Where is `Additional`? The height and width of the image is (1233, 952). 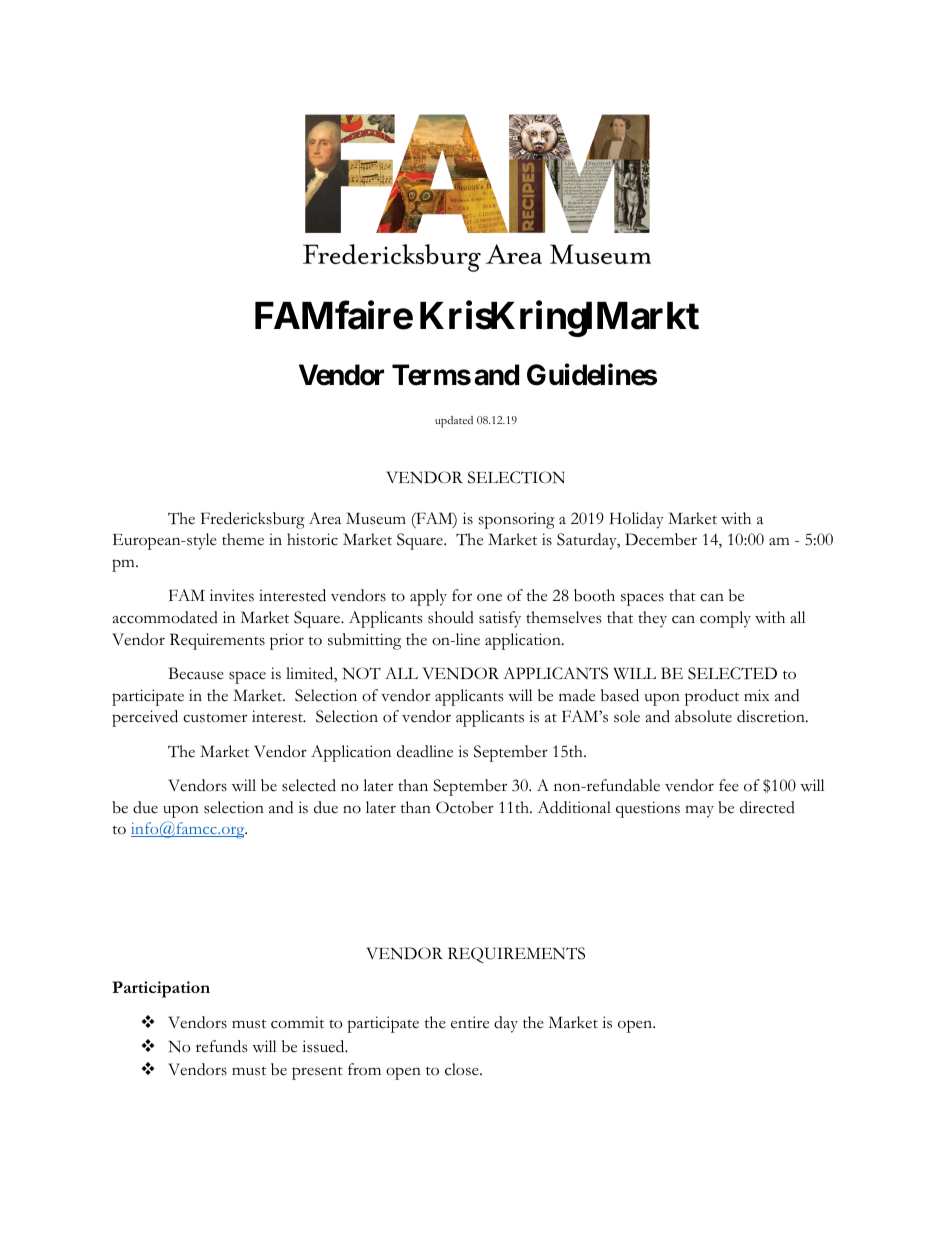
Additional is located at coordinates (574, 807).
